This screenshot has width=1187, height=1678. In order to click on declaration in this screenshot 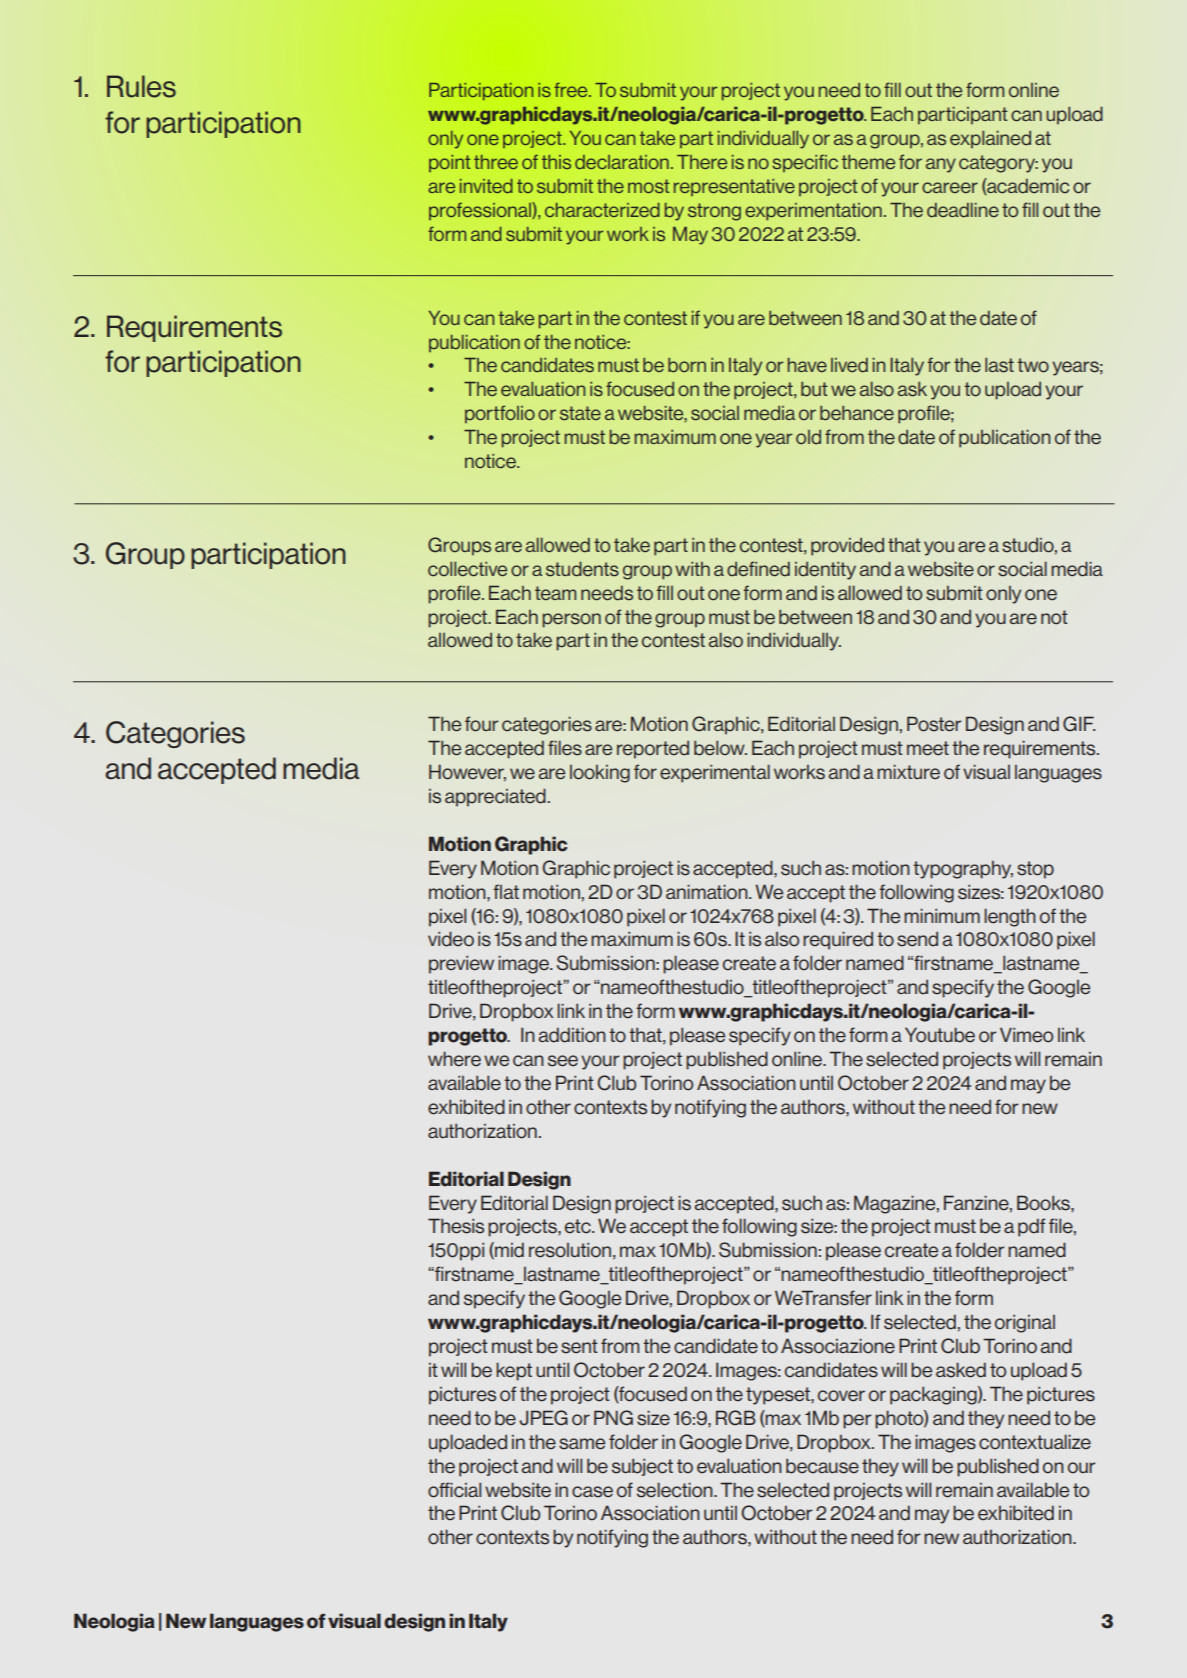, I will do `click(622, 162)`.
